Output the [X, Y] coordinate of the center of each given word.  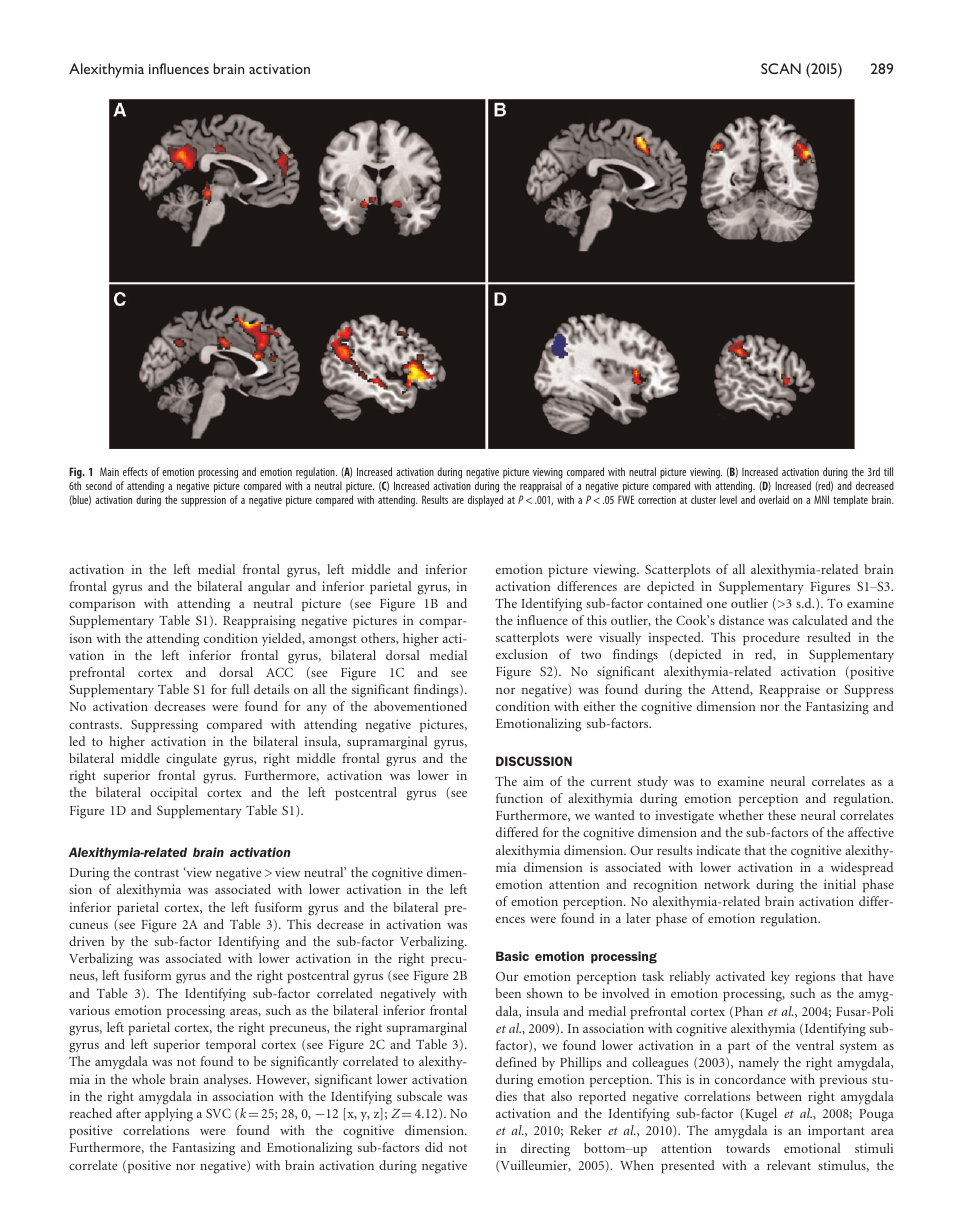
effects [135, 471]
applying [169, 1115]
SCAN [781, 68]
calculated [820, 620]
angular [269, 588]
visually [620, 638]
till [888, 471]
